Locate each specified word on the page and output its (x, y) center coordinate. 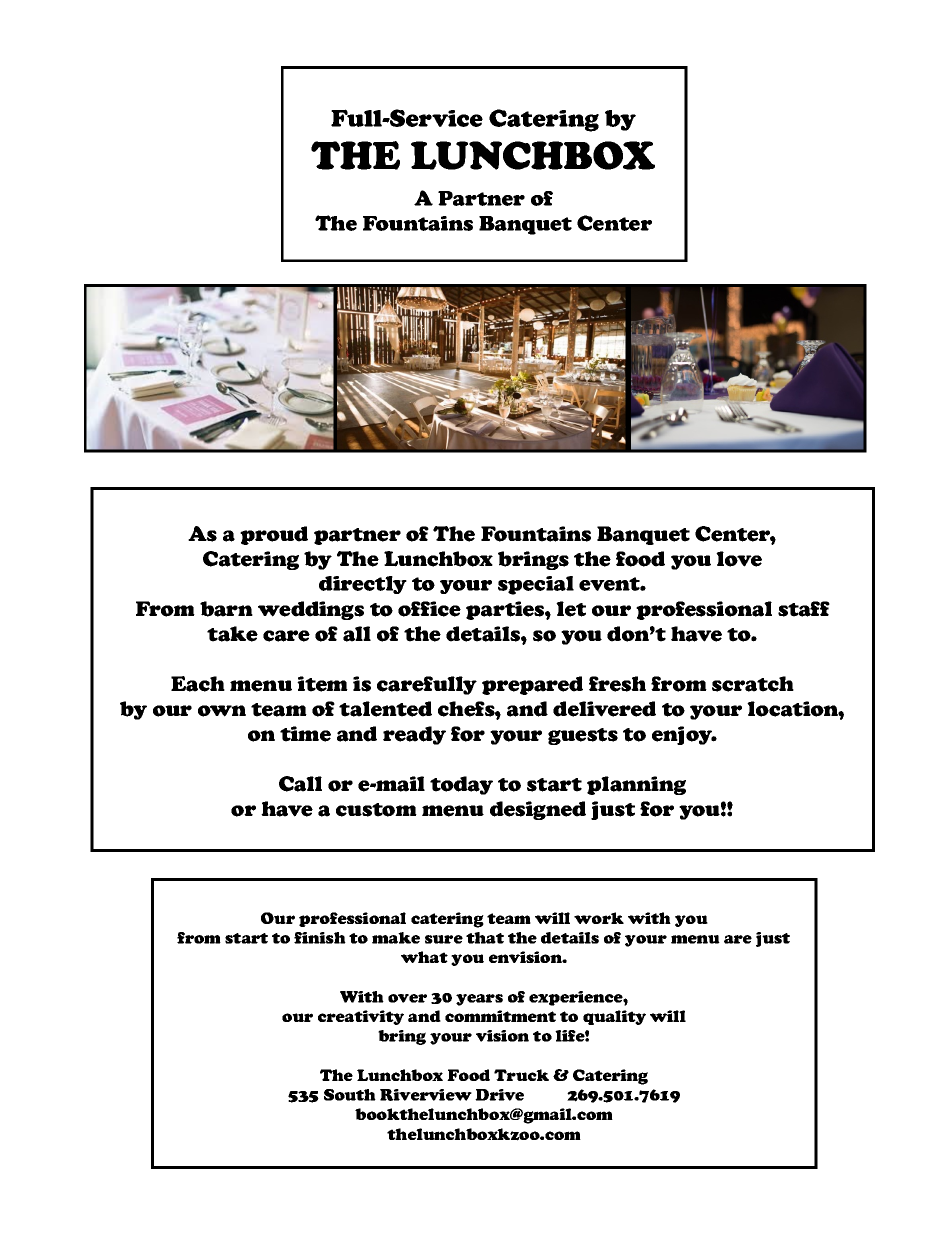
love (739, 559)
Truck (521, 1075)
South (350, 1095)
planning (636, 785)
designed (538, 810)
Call (300, 784)
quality (614, 1017)
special (536, 585)
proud (274, 535)
